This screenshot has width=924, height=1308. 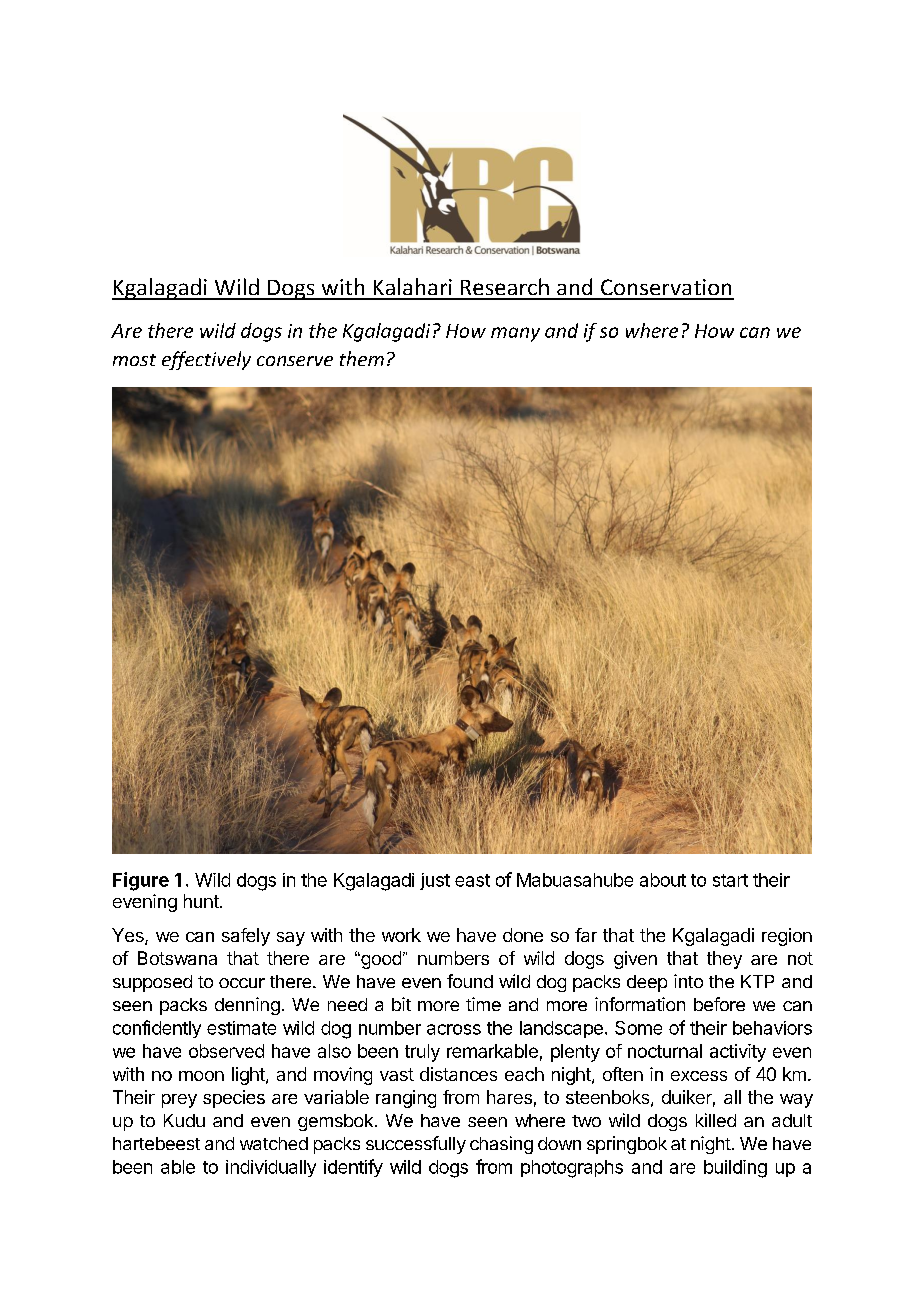 What do you see at coordinates (295, 361) in the screenshot?
I see `conserve` at bounding box center [295, 361].
